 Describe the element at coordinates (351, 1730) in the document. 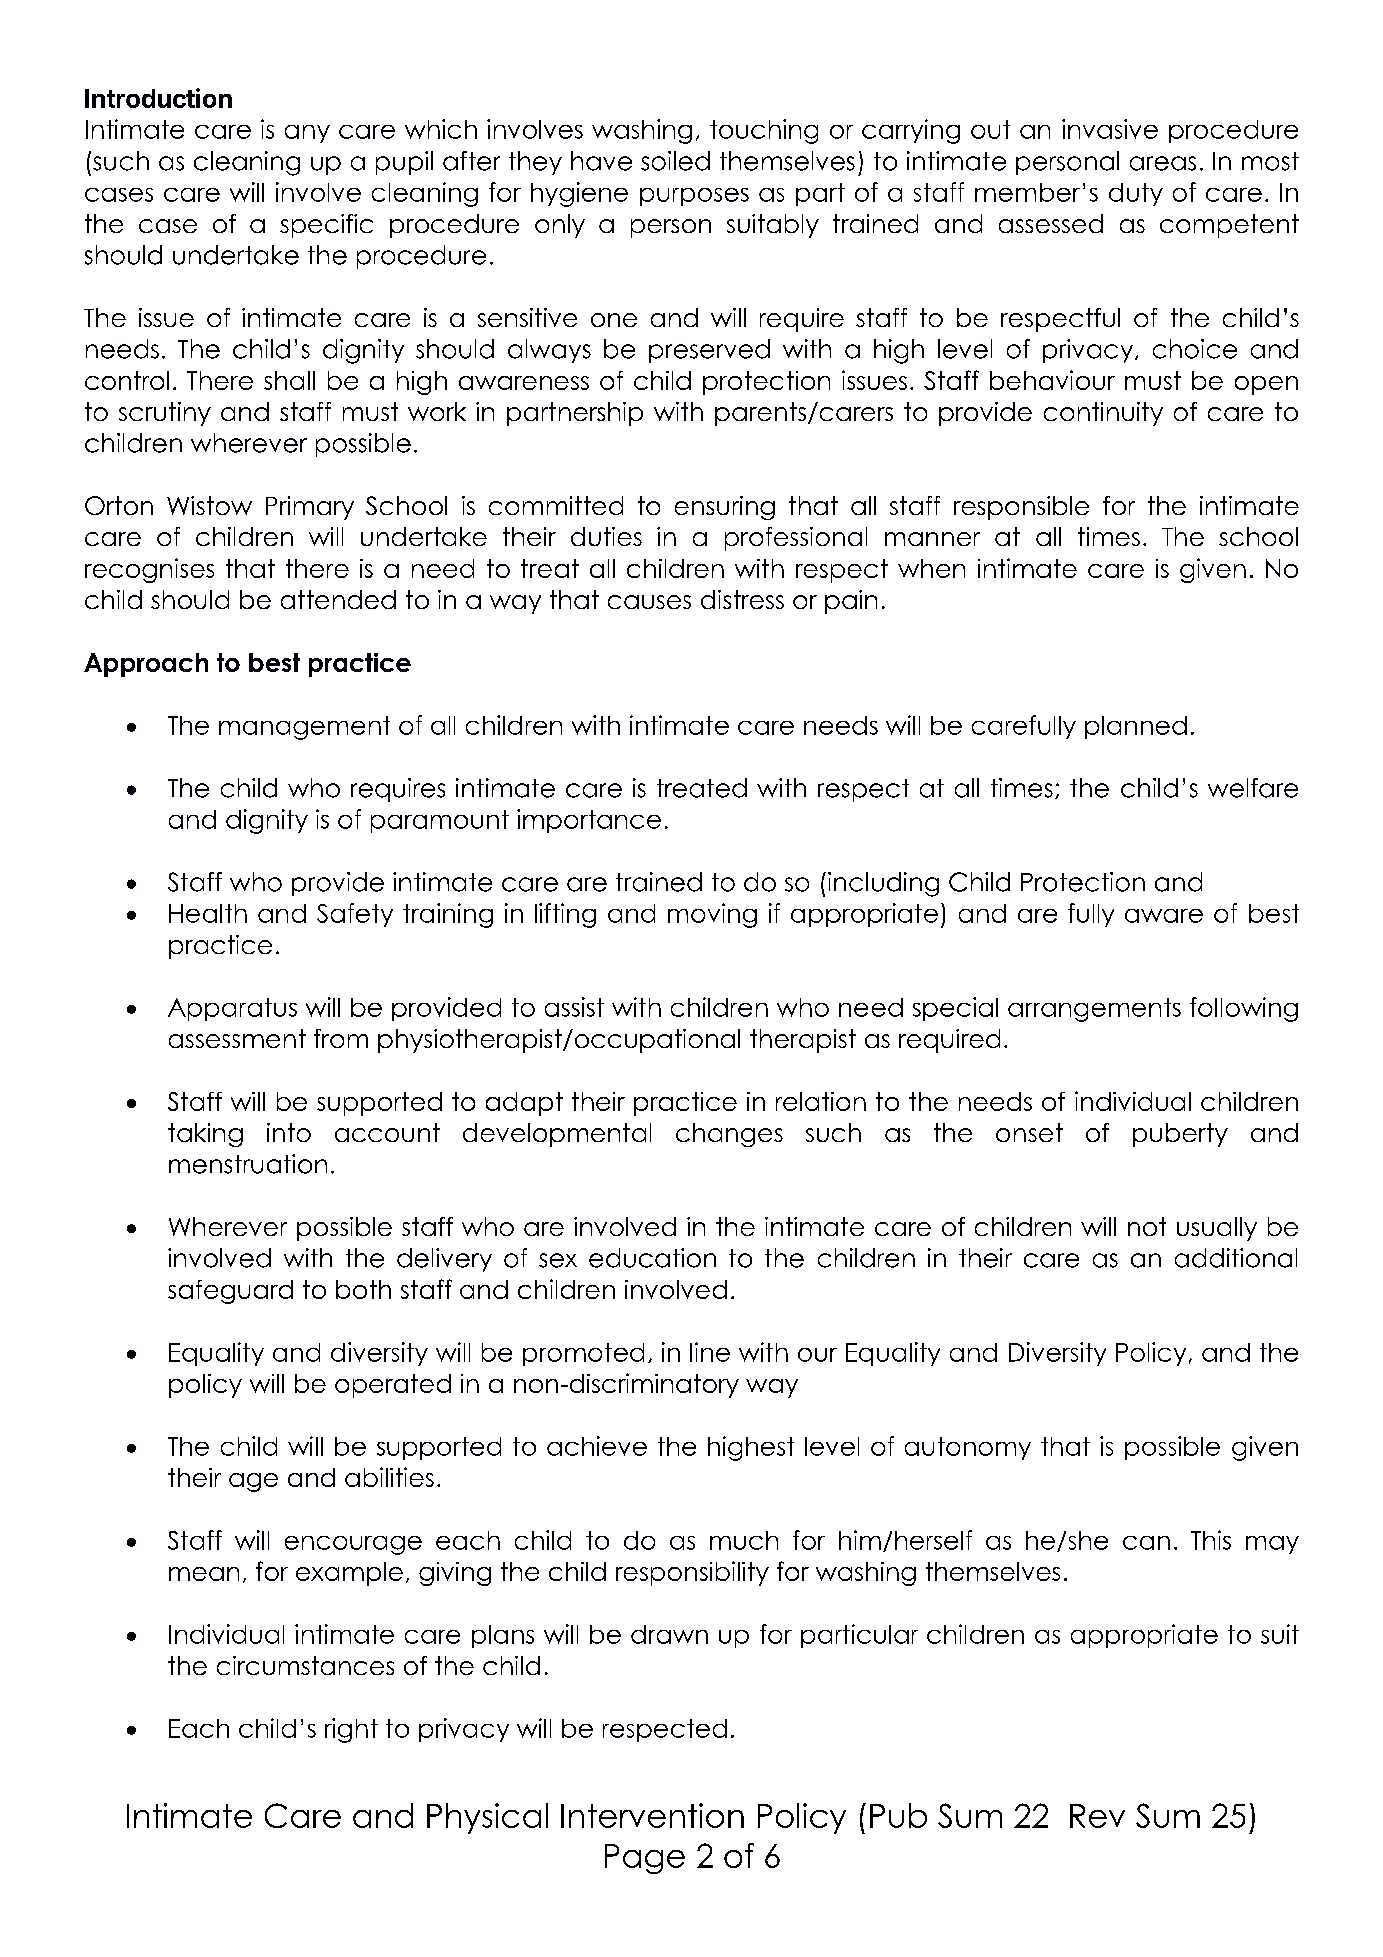

I see `right` at that location.
